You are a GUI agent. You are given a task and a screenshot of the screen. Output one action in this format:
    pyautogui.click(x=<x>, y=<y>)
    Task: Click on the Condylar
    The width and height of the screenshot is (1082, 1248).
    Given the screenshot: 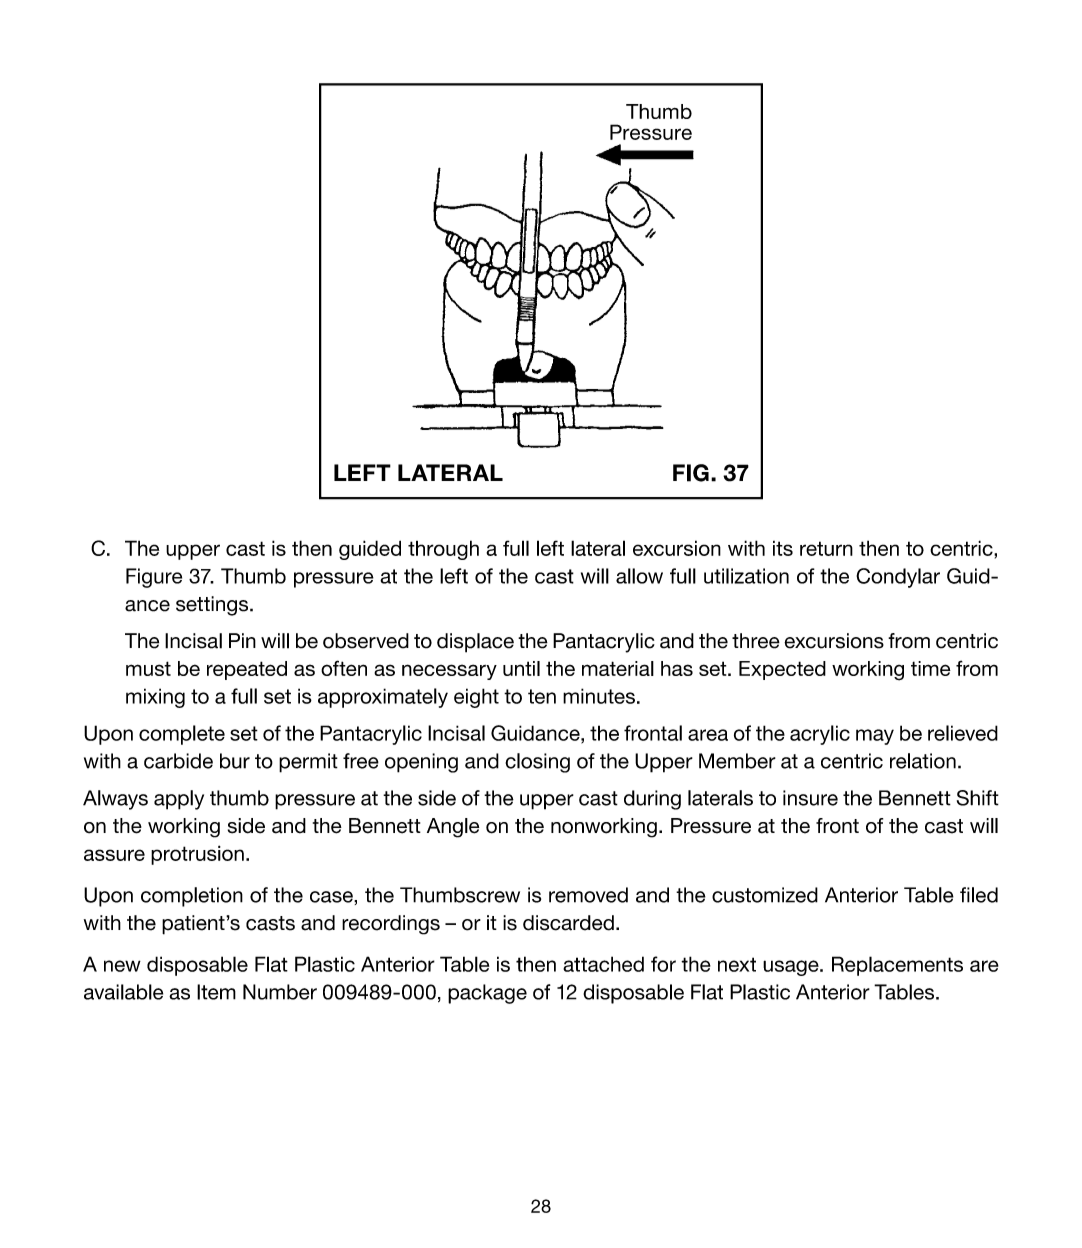 What is the action you would take?
    pyautogui.click(x=898, y=578)
